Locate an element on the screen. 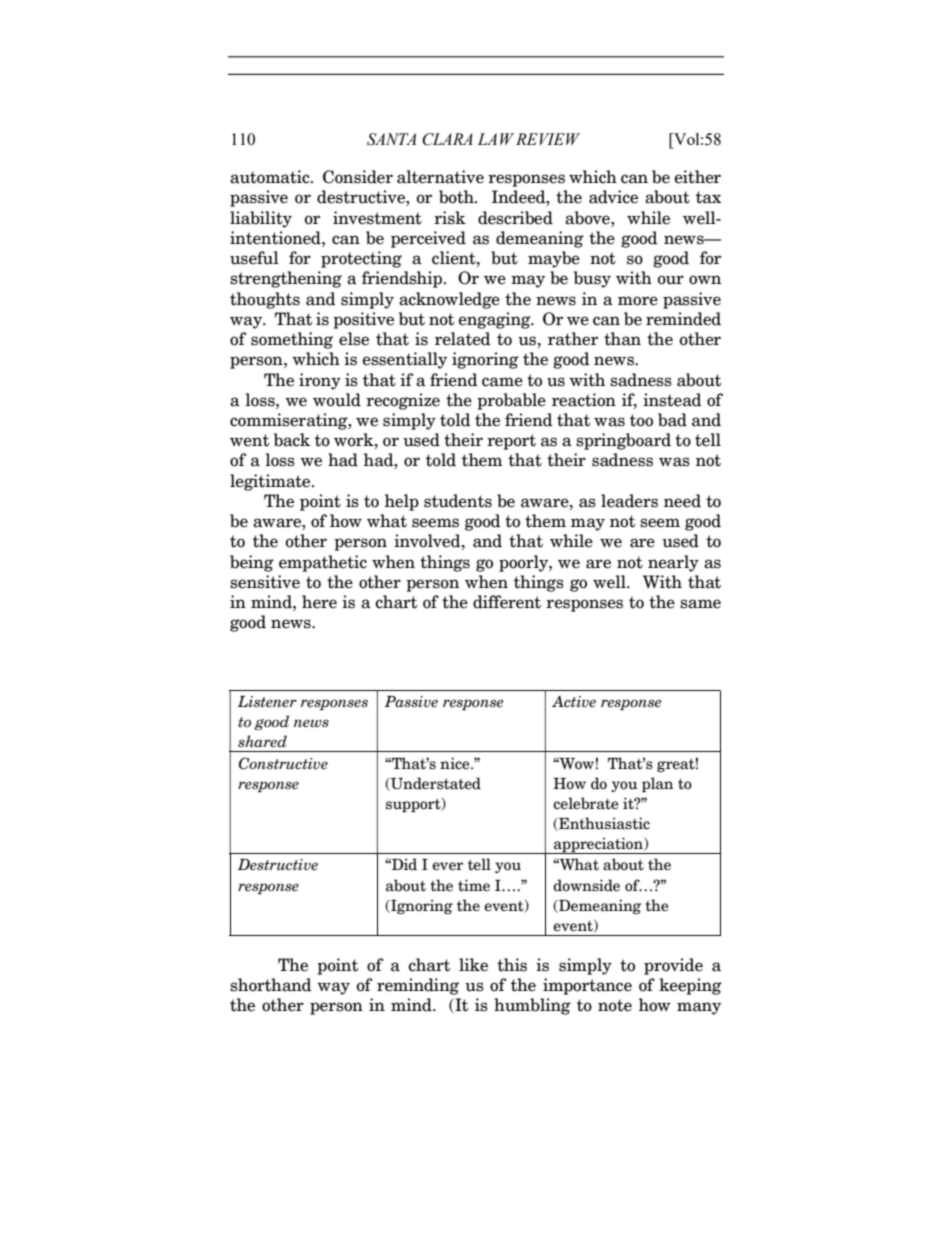 The width and height of the screenshot is (952, 1233). like is located at coordinates (473, 965).
